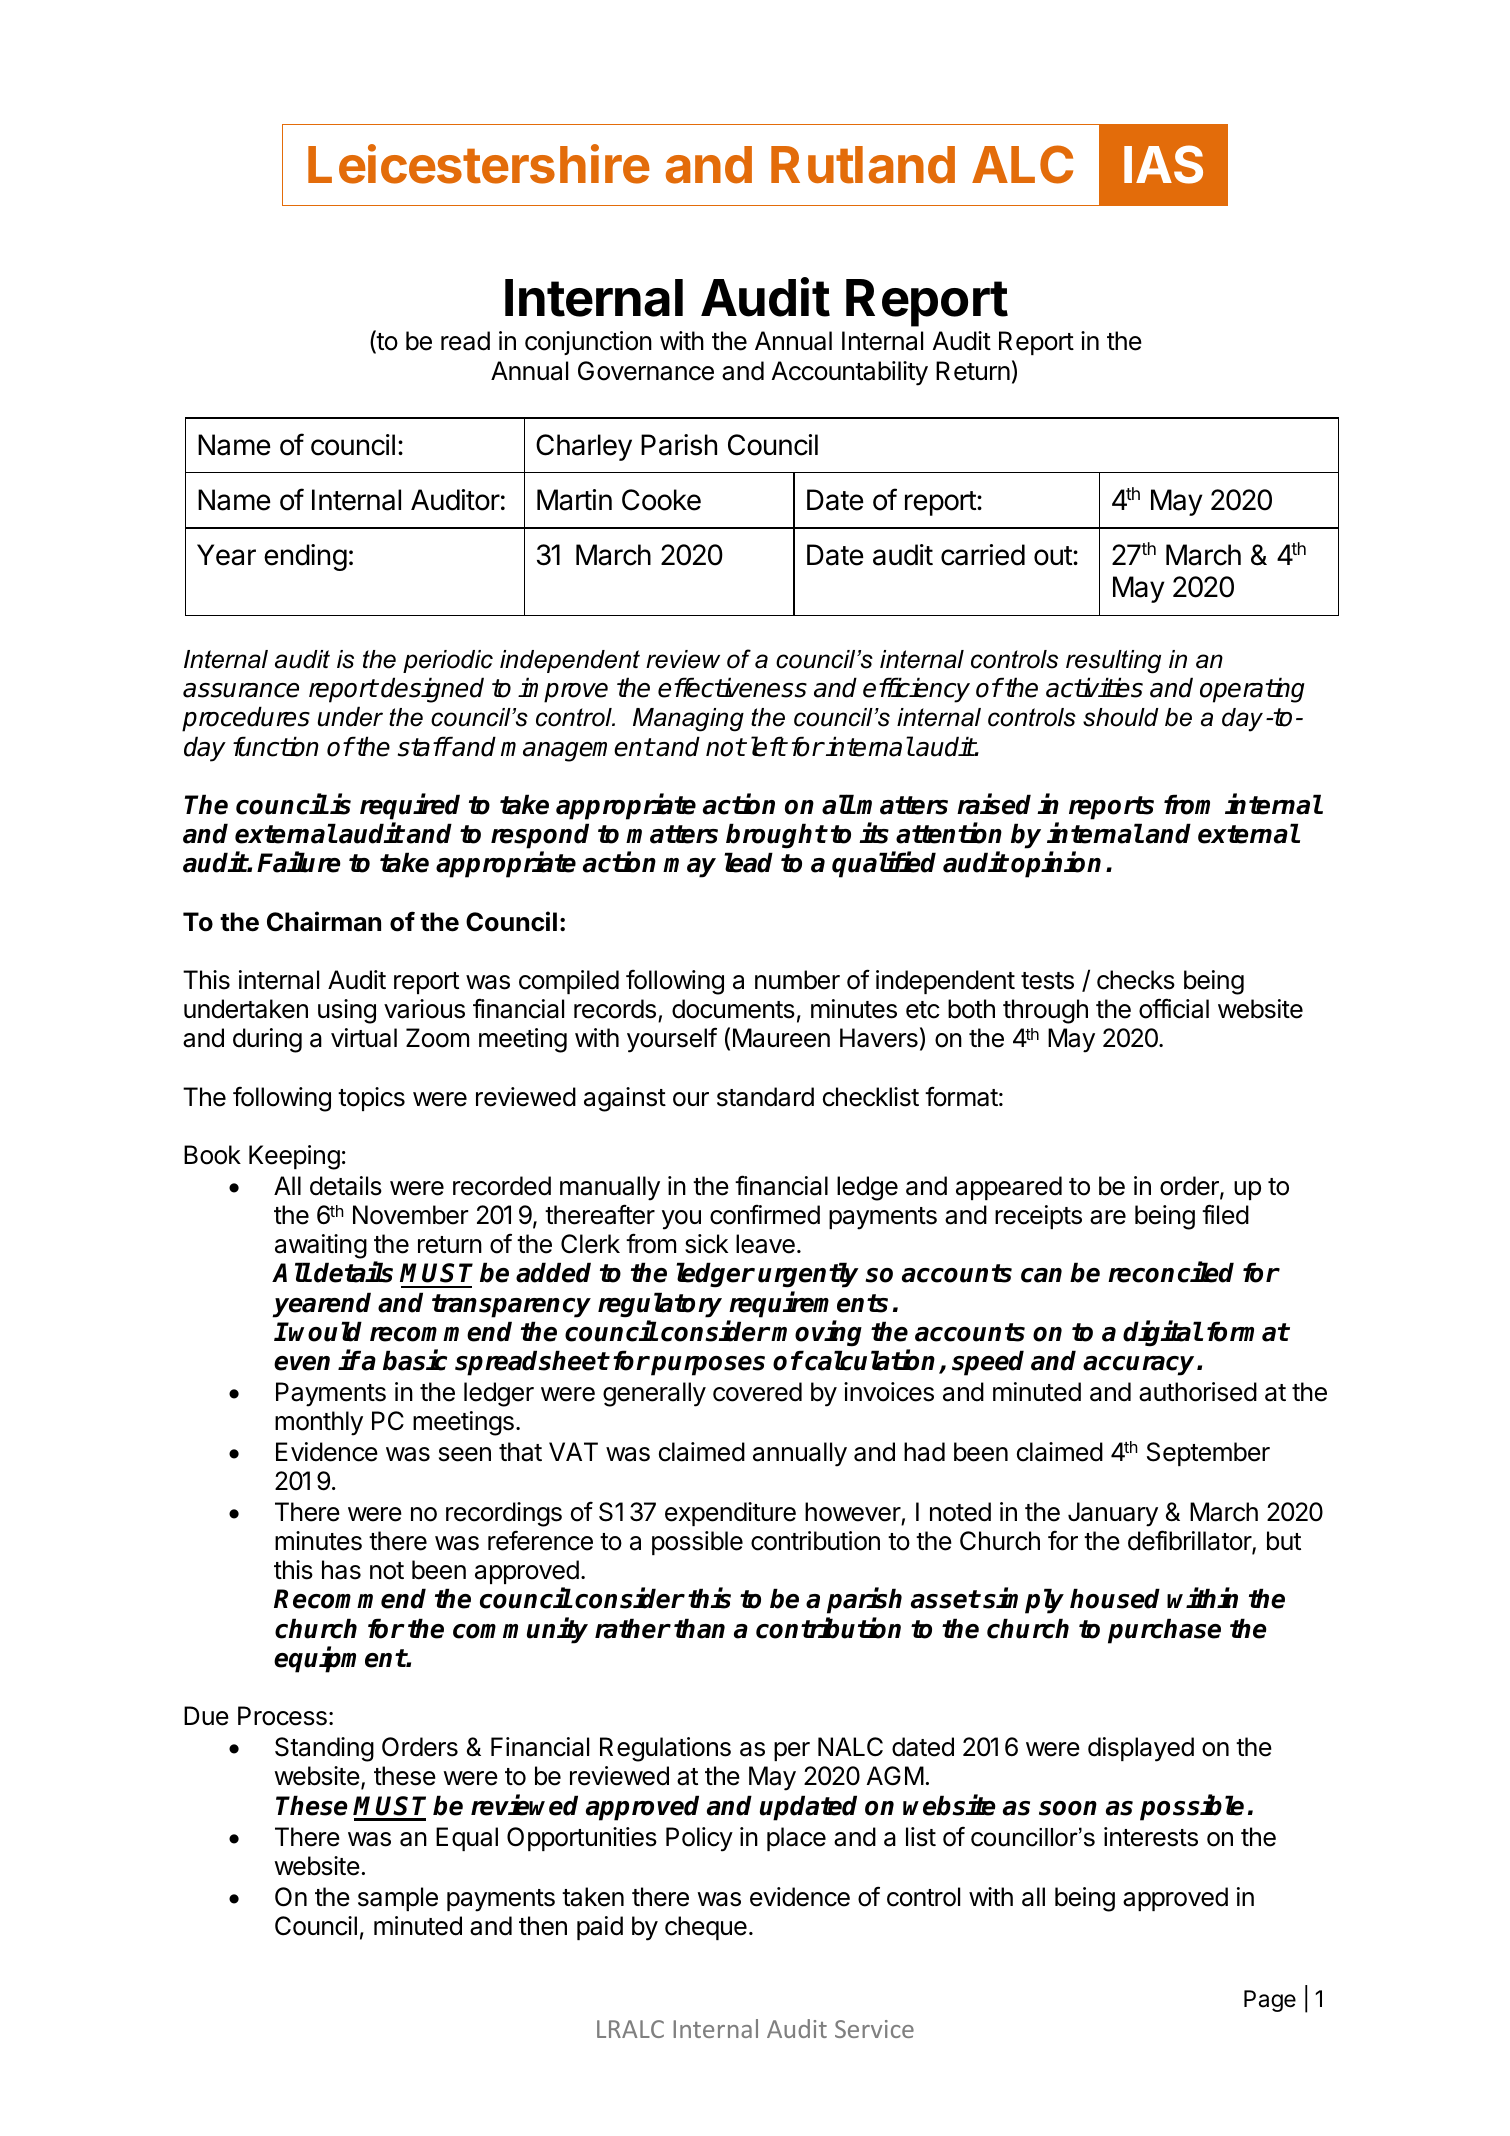 The width and height of the document is (1510, 2136). I want to click on sample, so click(398, 1899).
